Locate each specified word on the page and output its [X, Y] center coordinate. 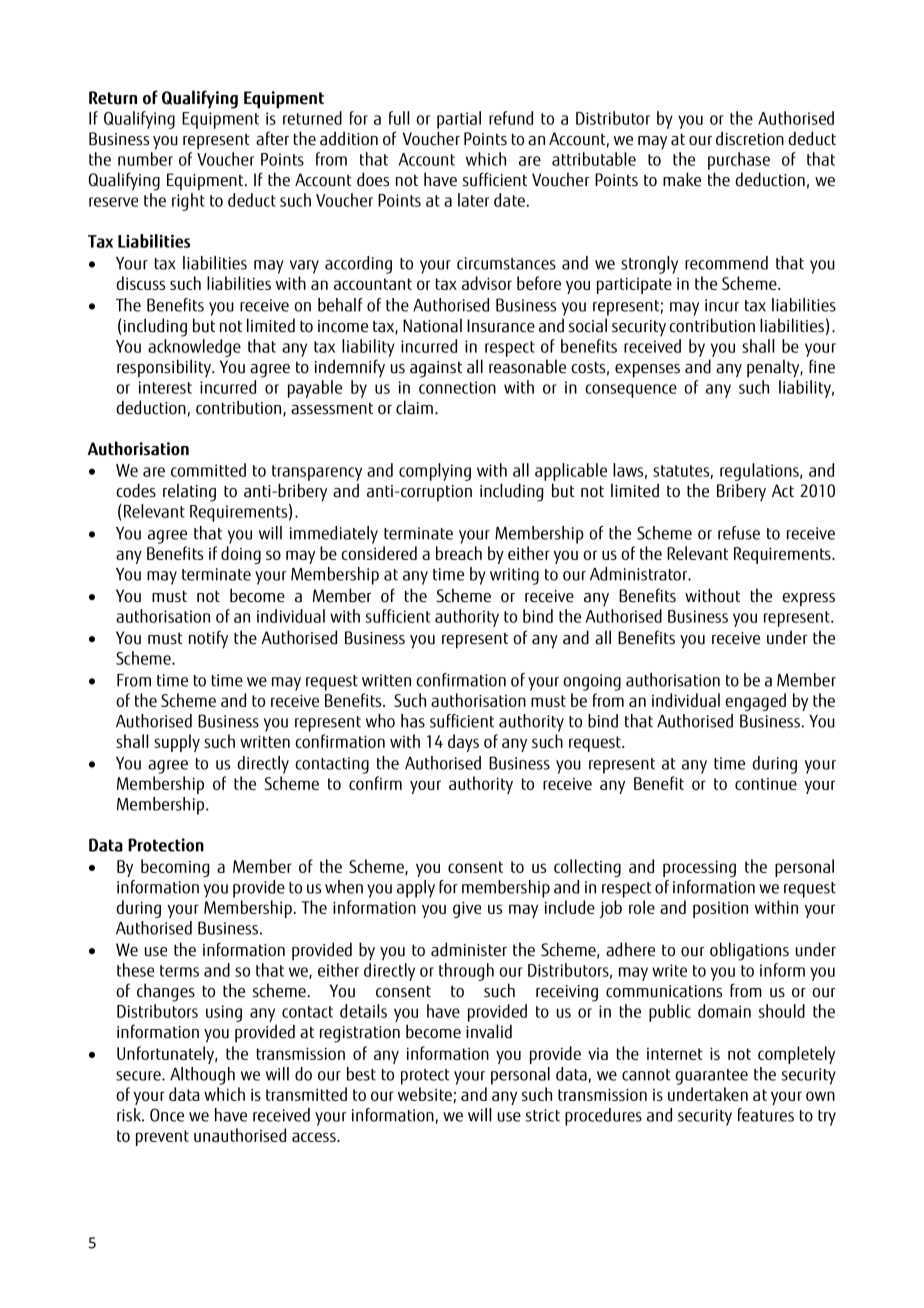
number [145, 159]
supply [177, 743]
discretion [750, 138]
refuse [739, 533]
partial [459, 120]
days [463, 743]
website [425, 1094]
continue [766, 784]
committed [208, 470]
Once [167, 1115]
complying [435, 472]
